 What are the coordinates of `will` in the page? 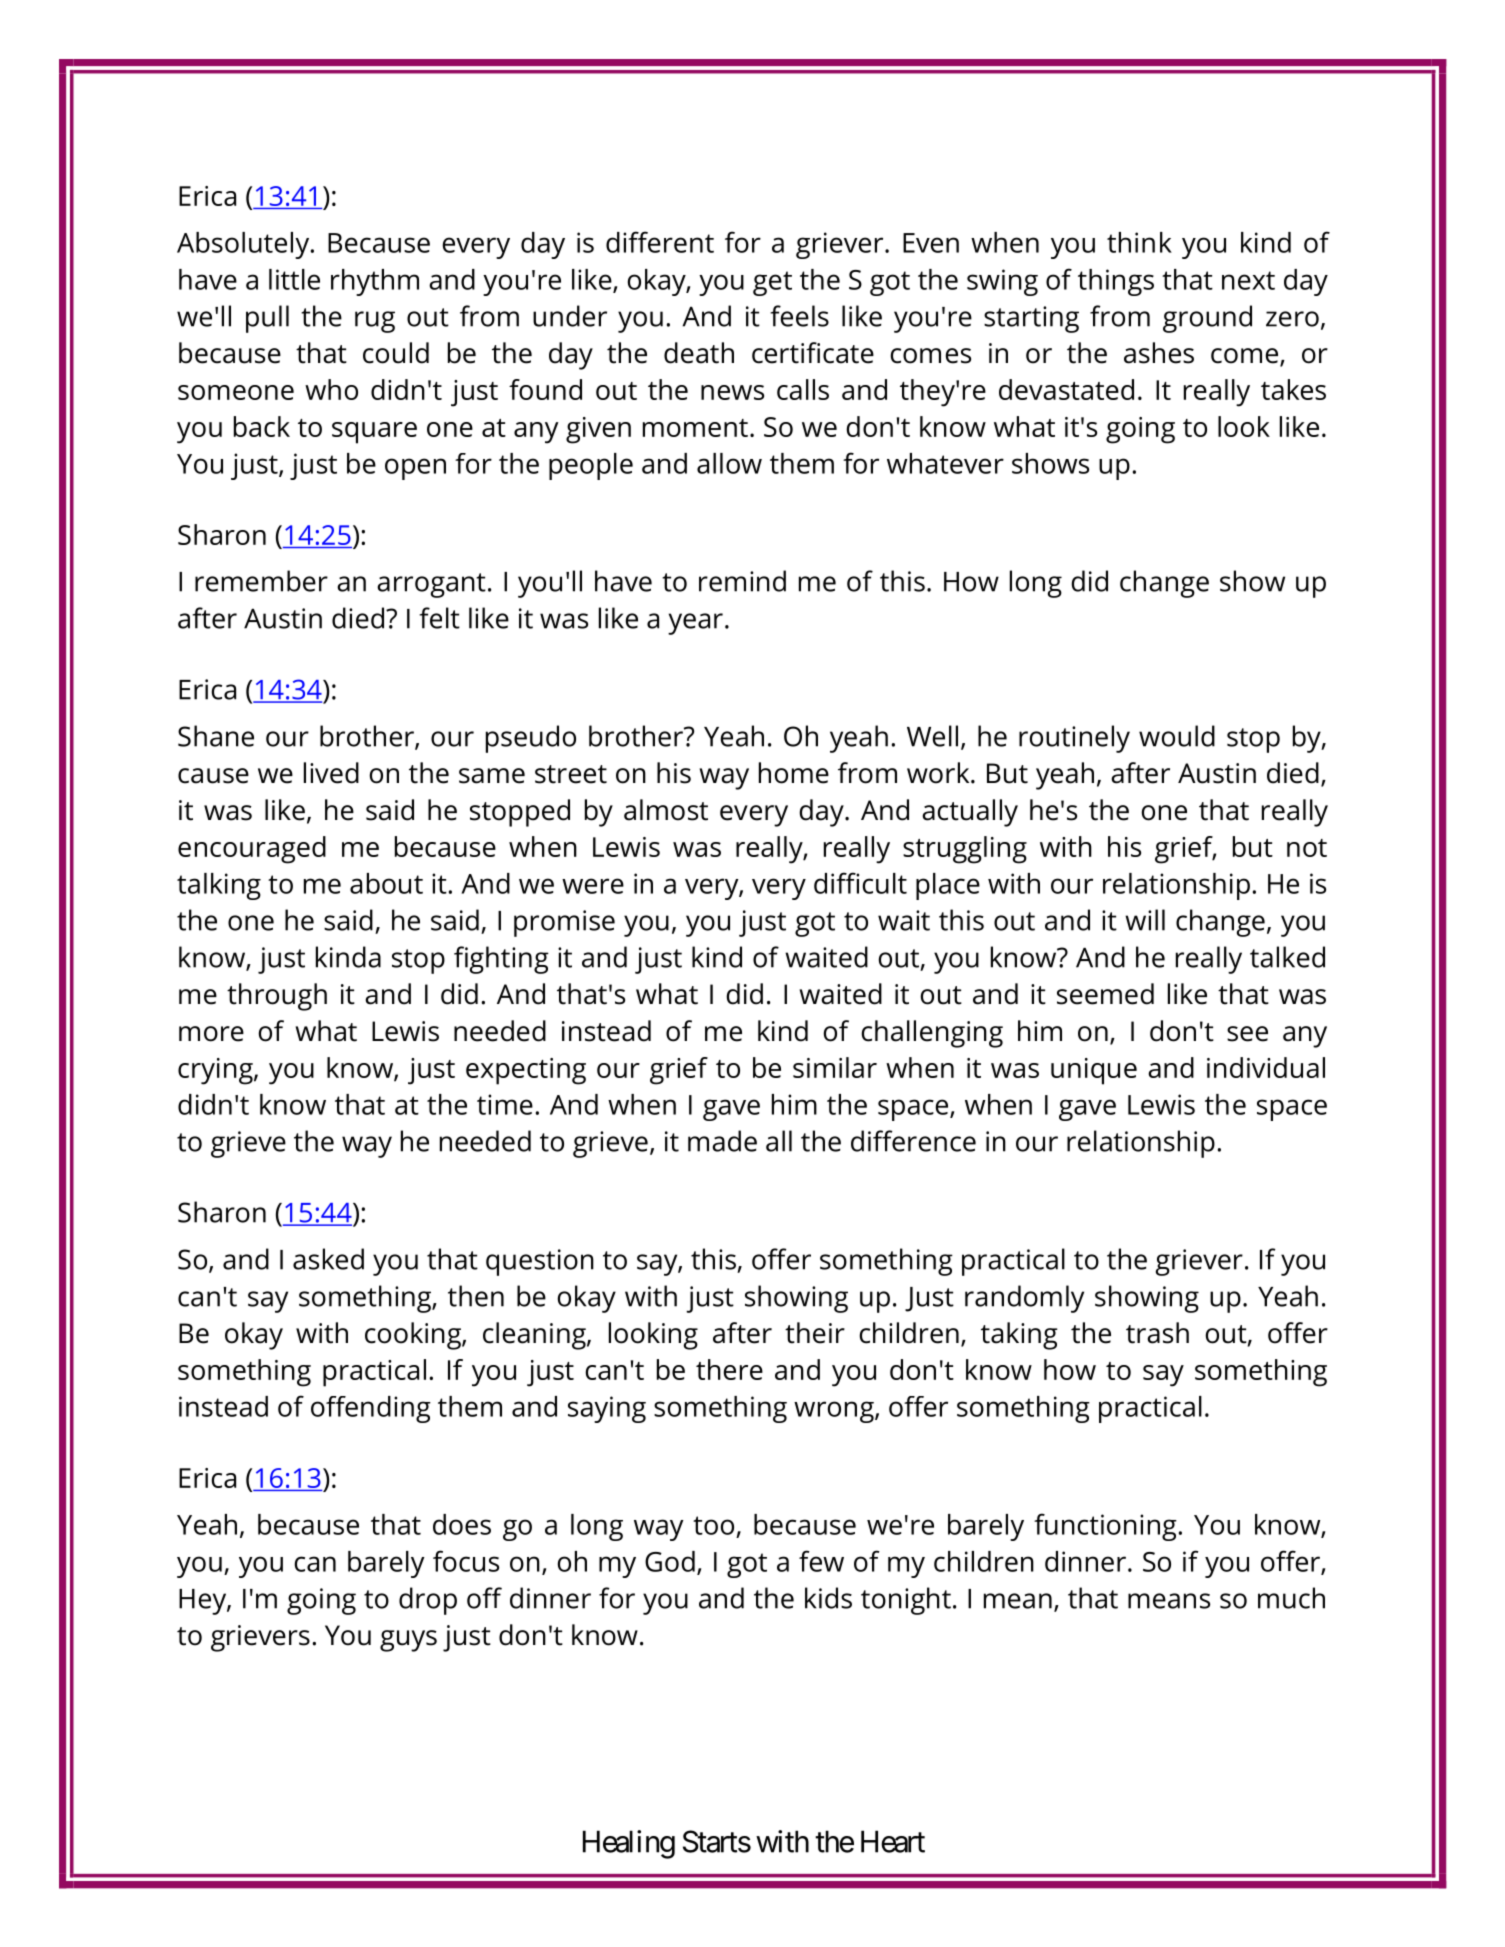 It's located at (1145, 920).
